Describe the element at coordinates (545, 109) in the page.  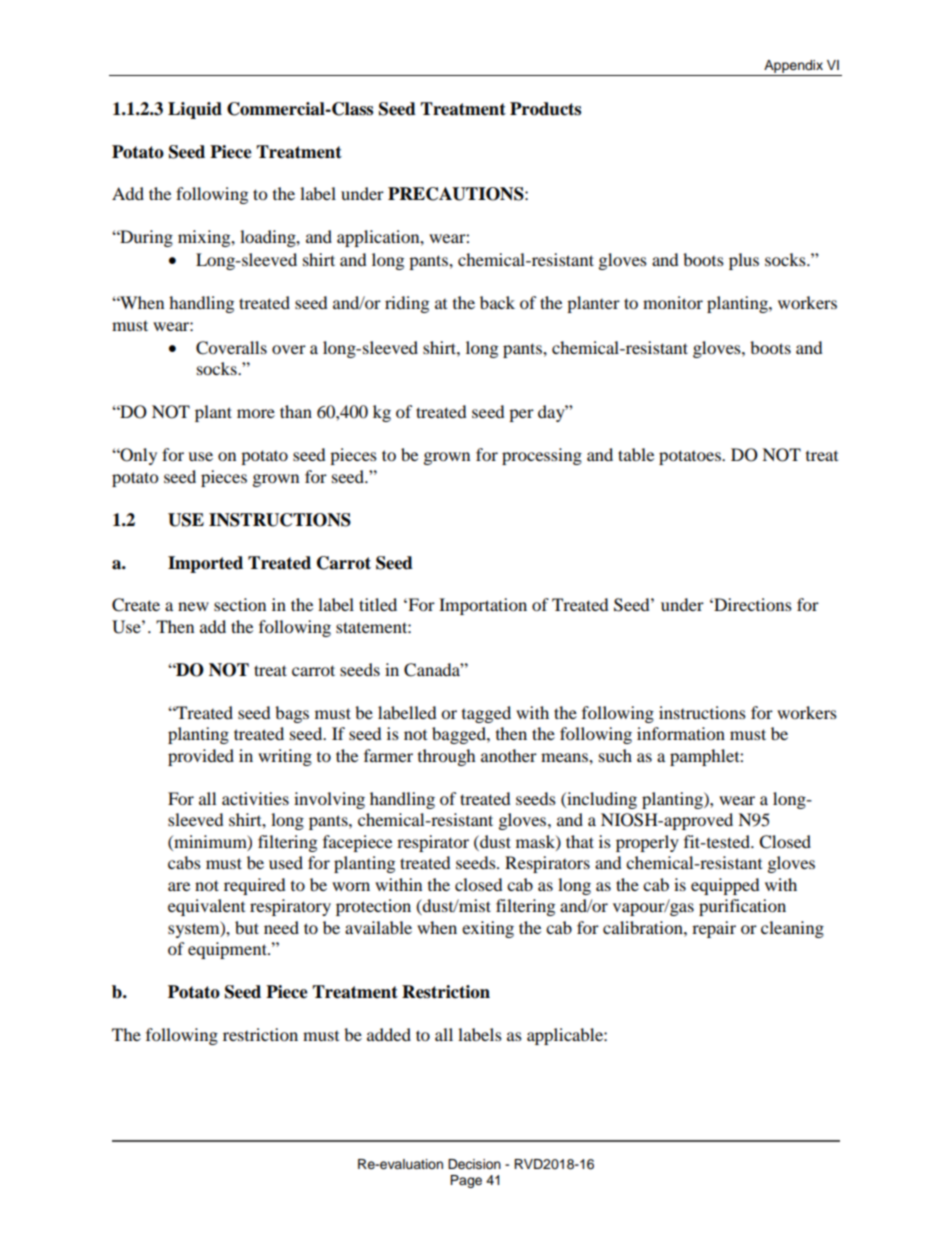
I see `Products` at that location.
